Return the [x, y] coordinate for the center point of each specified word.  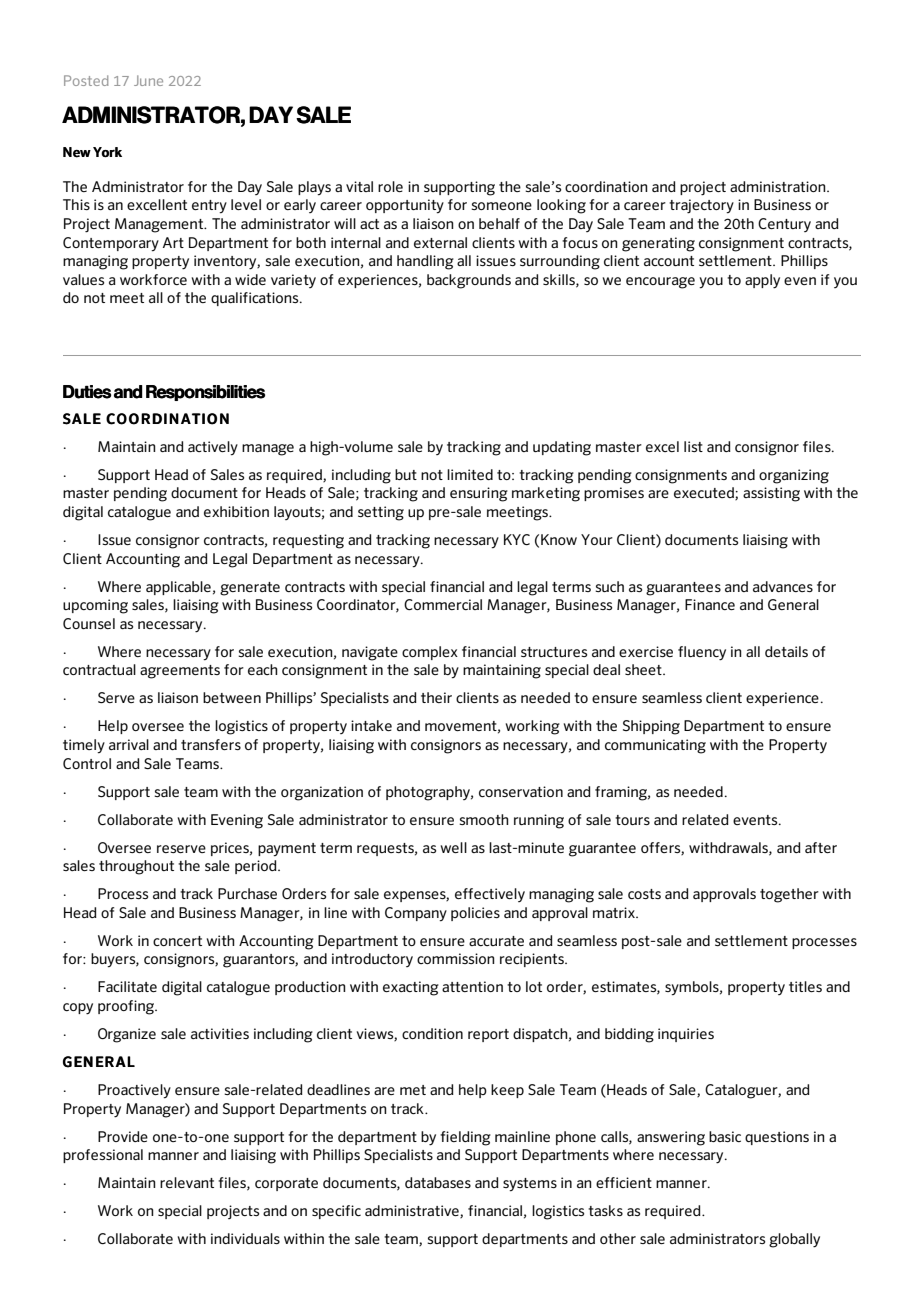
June [148, 80]
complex [430, 653]
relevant [187, 1182]
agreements [180, 672]
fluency [702, 653]
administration [779, 186]
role [390, 186]
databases [438, 1182]
